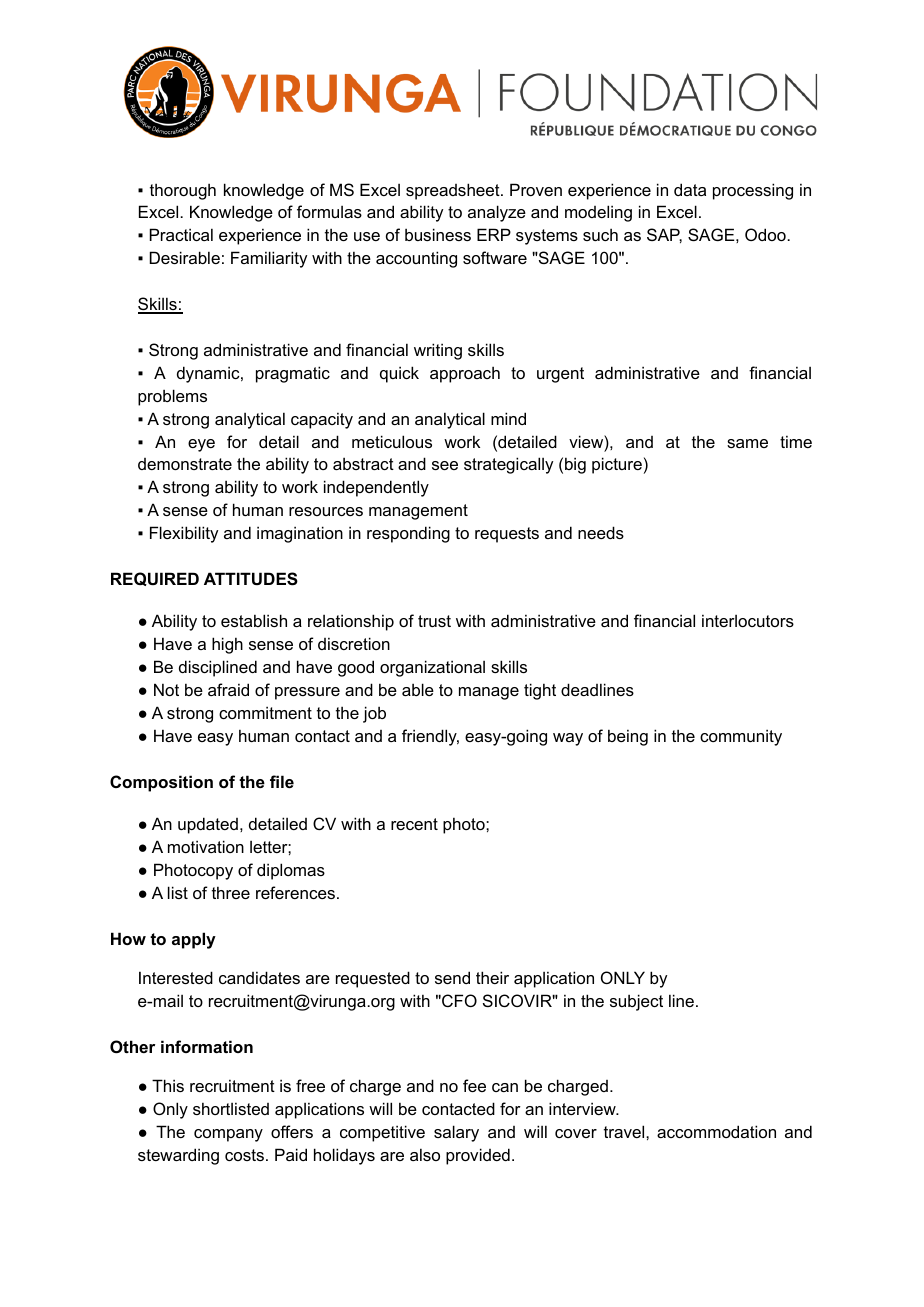 The width and height of the screenshot is (924, 1307). Describe the element at coordinates (438, 234) in the screenshot. I see `business` at that location.
